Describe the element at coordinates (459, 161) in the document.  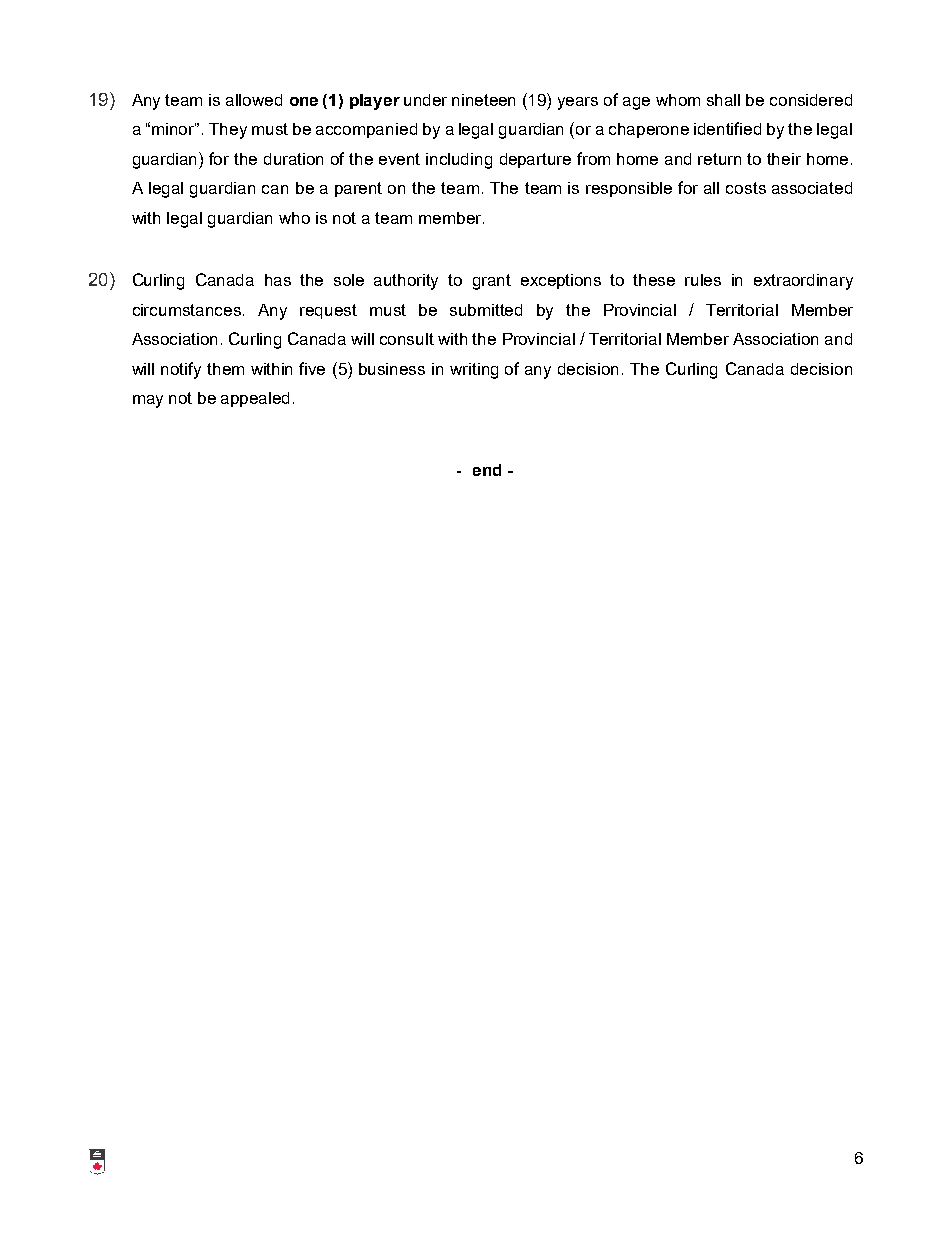
I see `including` at that location.
